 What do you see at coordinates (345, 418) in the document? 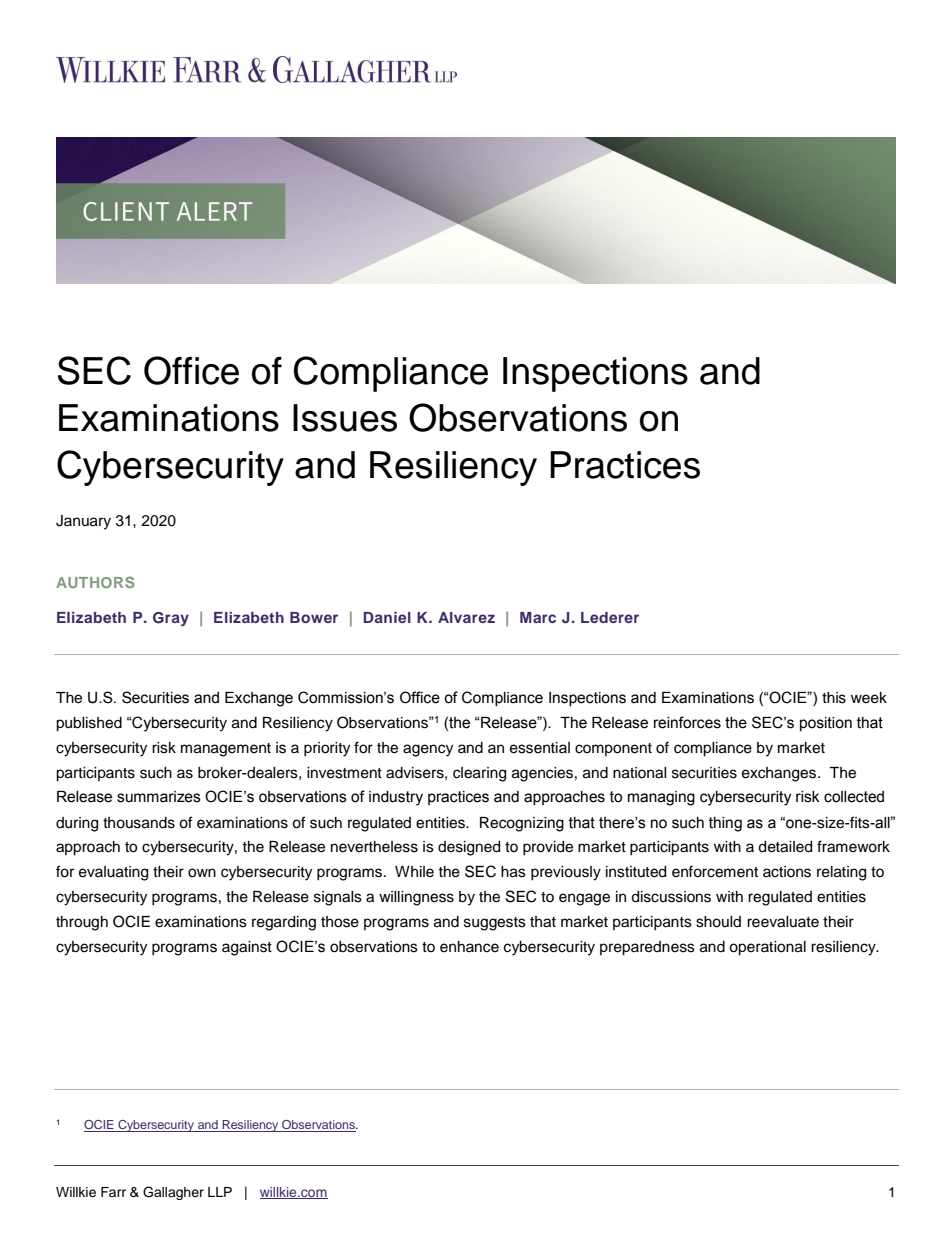
I see `Issues` at bounding box center [345, 418].
